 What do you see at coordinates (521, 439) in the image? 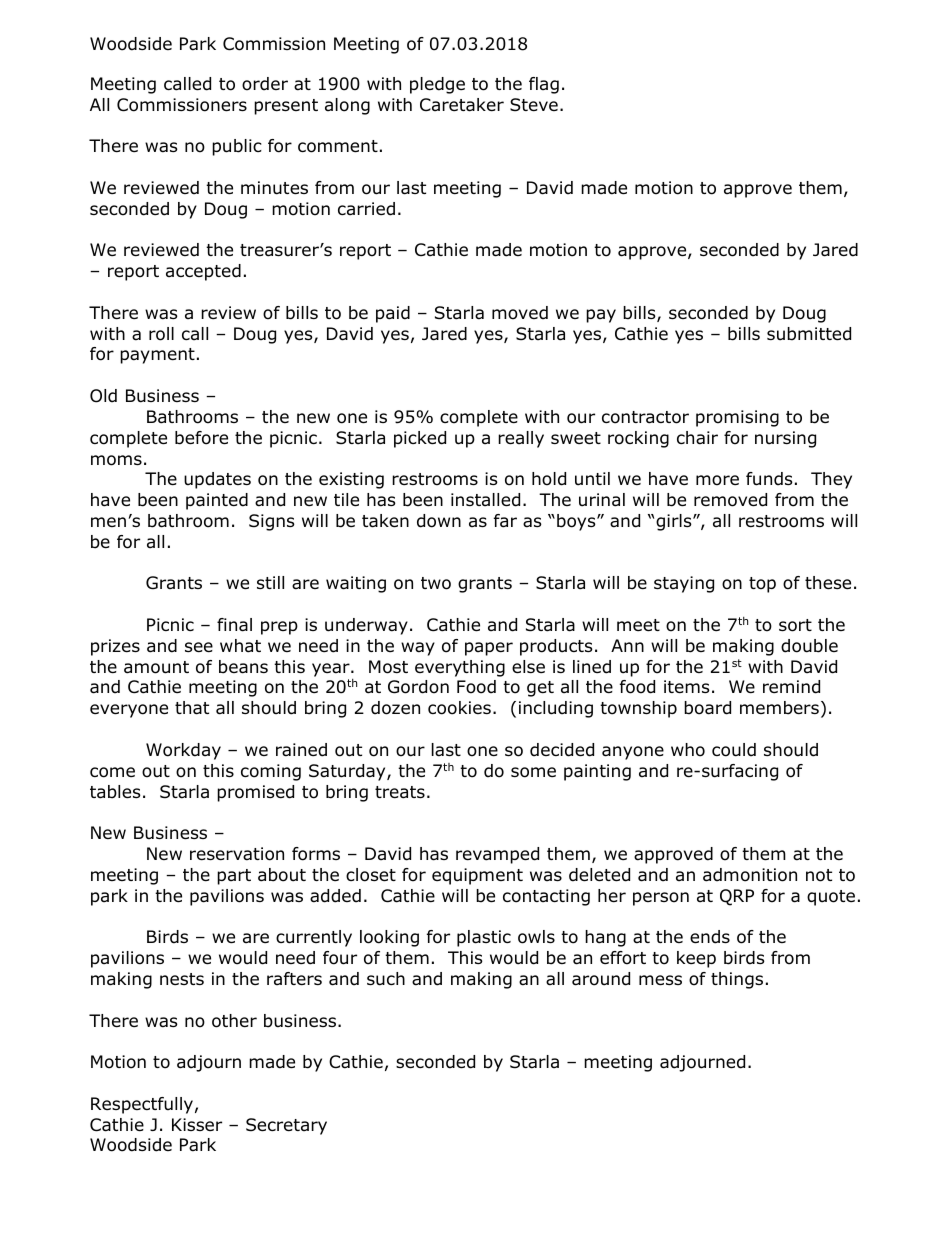
I see `really` at bounding box center [521, 439].
